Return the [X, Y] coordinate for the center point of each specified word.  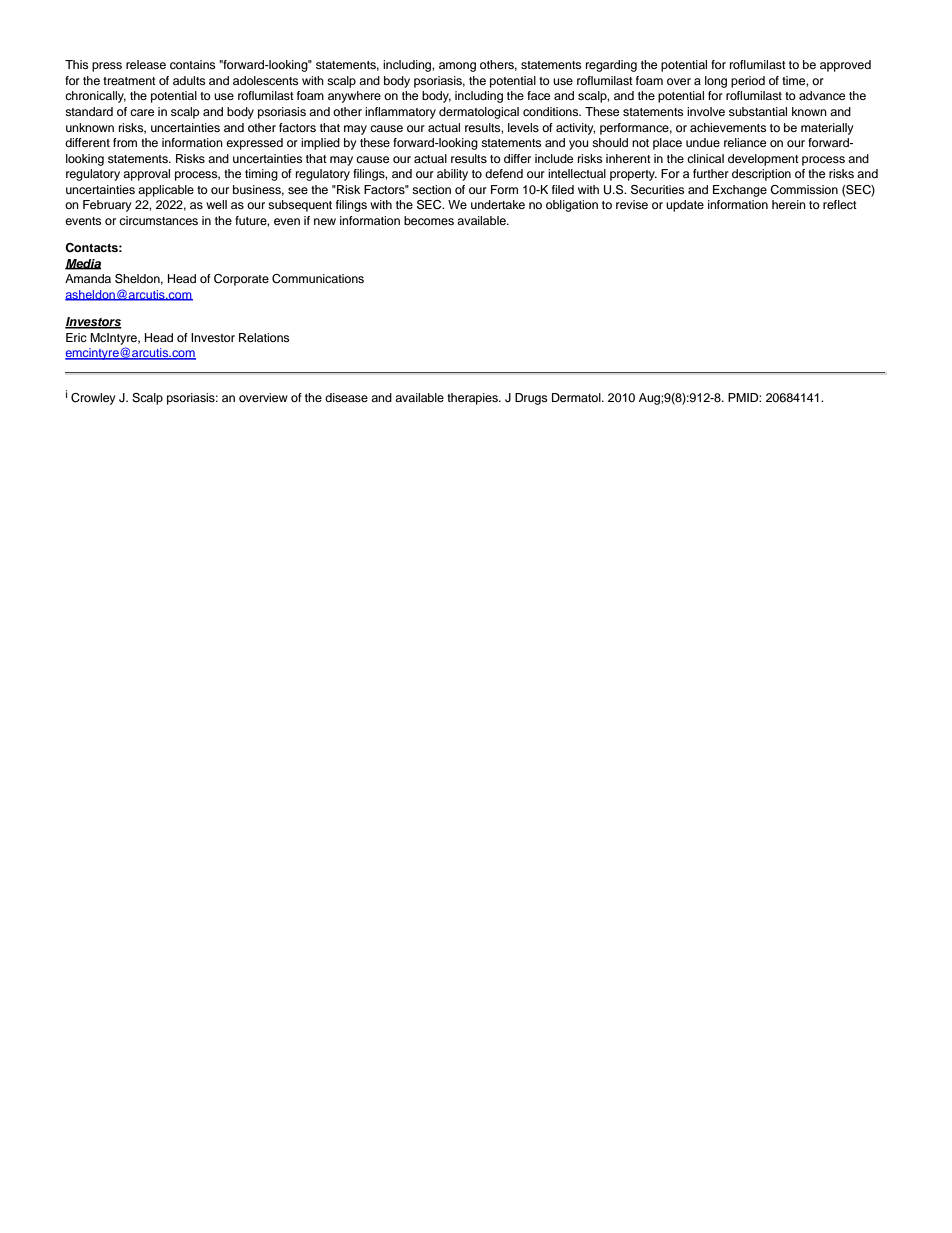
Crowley [93, 399]
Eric [76, 337]
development [763, 160]
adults [189, 80]
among [457, 67]
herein [789, 204]
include [554, 158]
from [125, 142]
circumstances [158, 220]
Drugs [531, 399]
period [748, 82]
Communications [318, 279]
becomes [429, 220]
